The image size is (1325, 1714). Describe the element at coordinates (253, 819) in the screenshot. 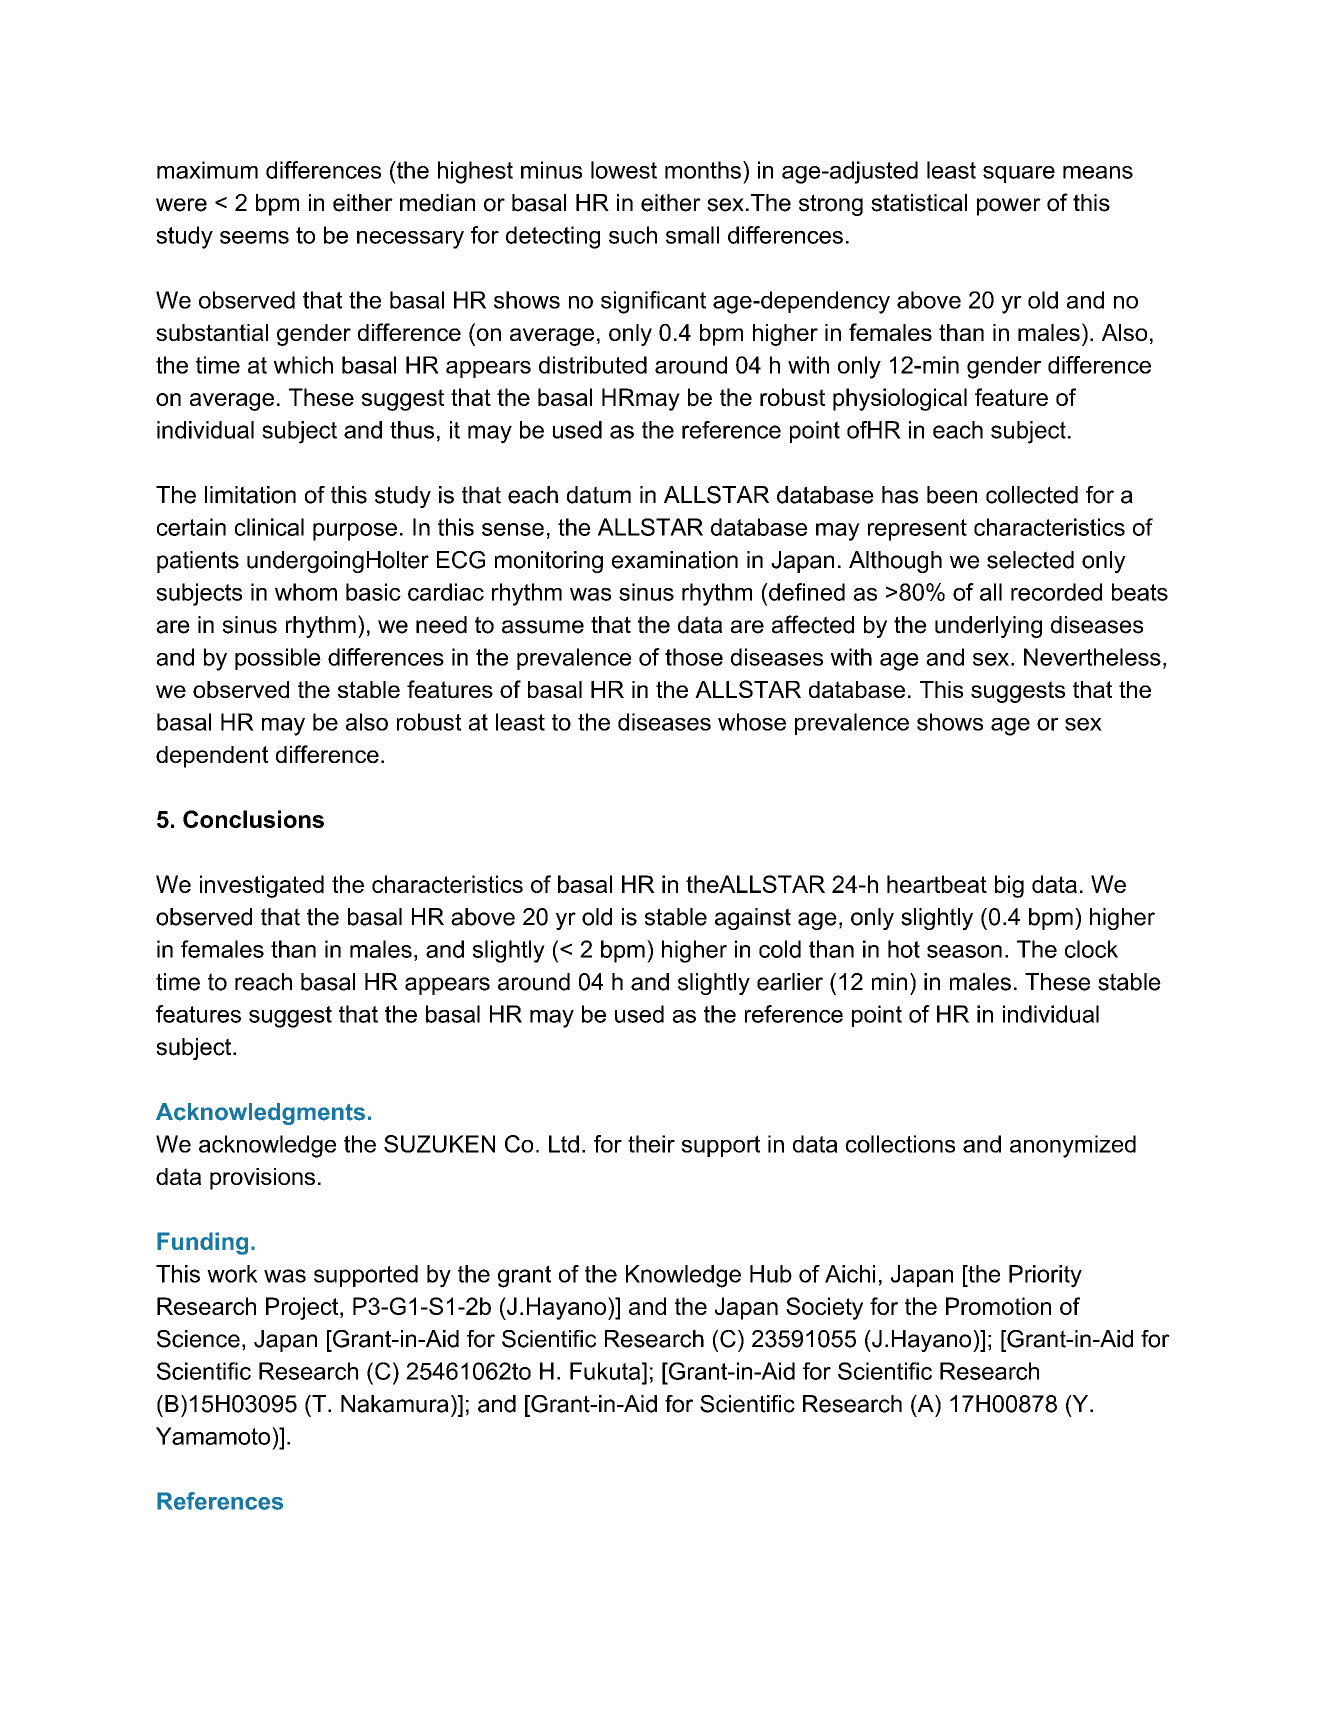

I see `Conclusions` at that location.
